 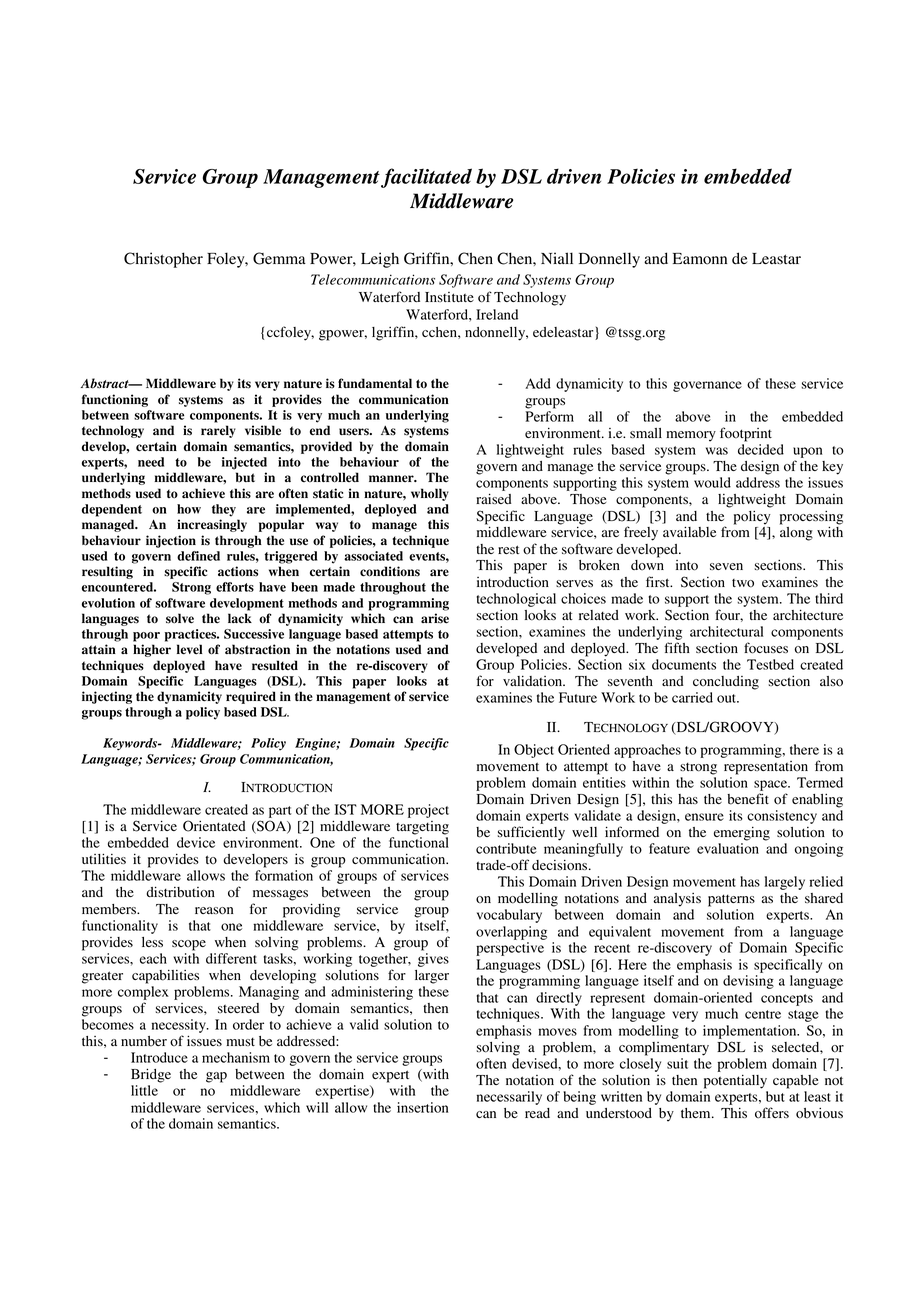 What do you see at coordinates (735, 1081) in the screenshot?
I see `potentially` at bounding box center [735, 1081].
